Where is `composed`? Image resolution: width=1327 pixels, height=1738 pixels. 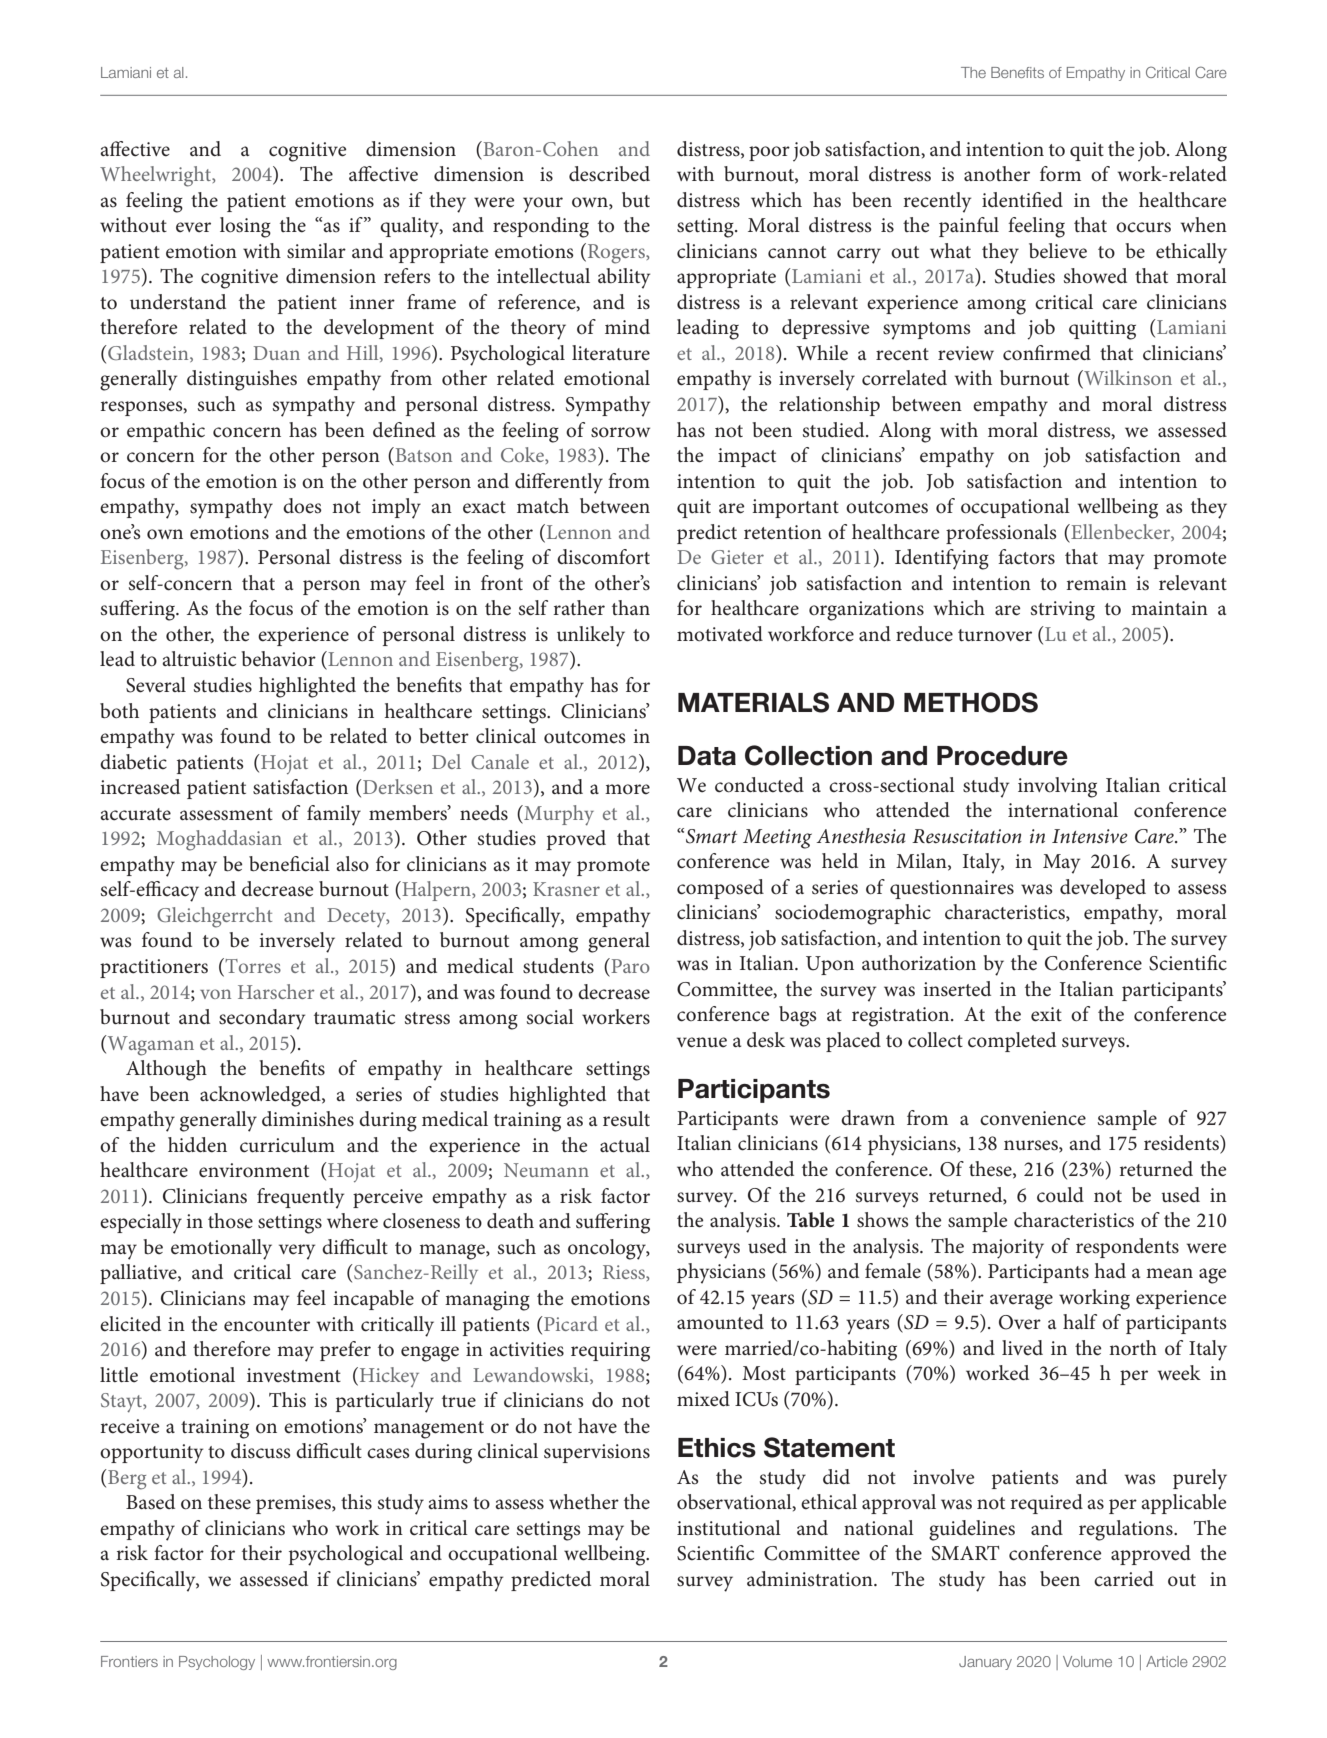
composed is located at coordinates (720, 889).
